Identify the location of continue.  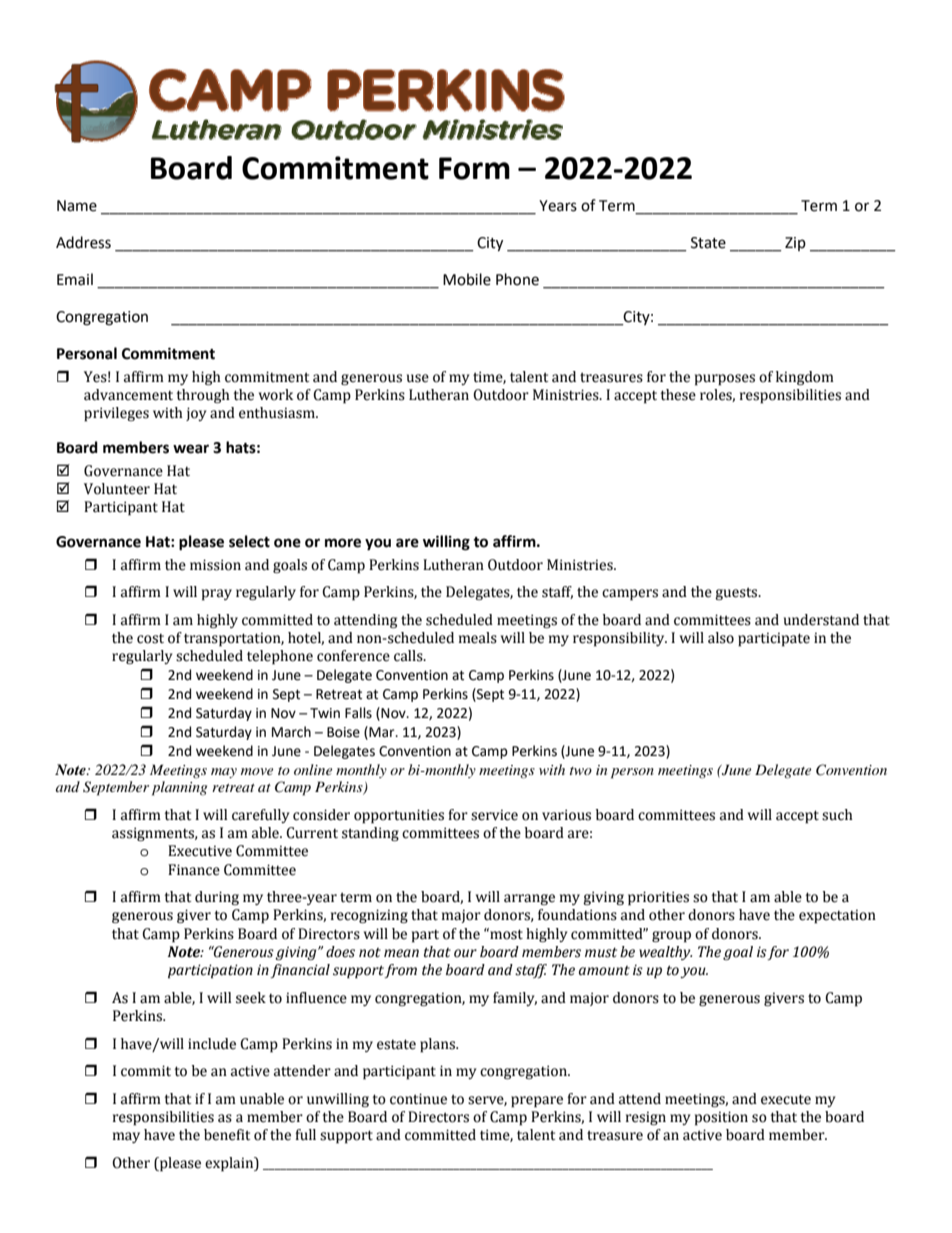
(418, 1099).
